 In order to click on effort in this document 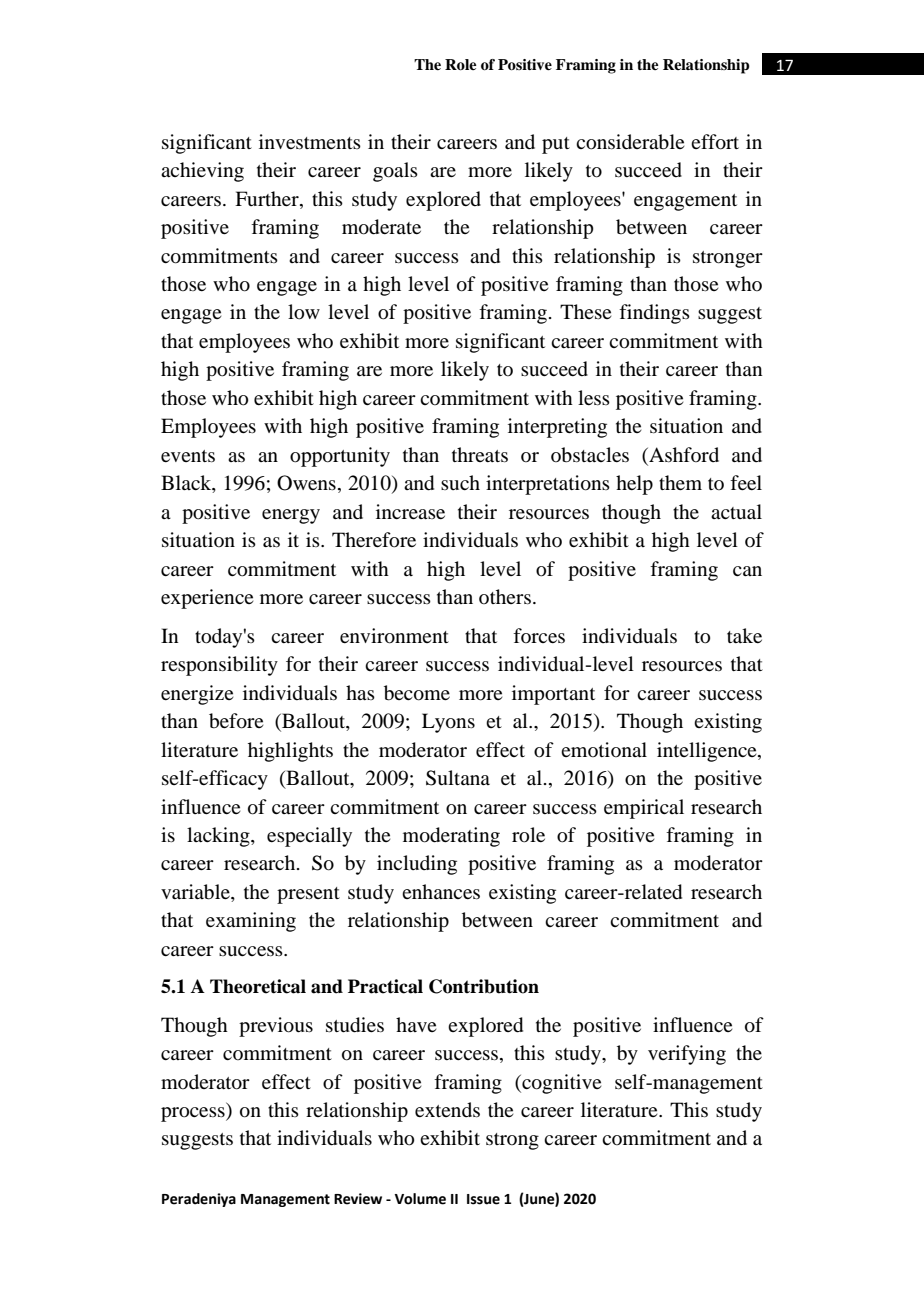, I will do `click(715, 142)`.
